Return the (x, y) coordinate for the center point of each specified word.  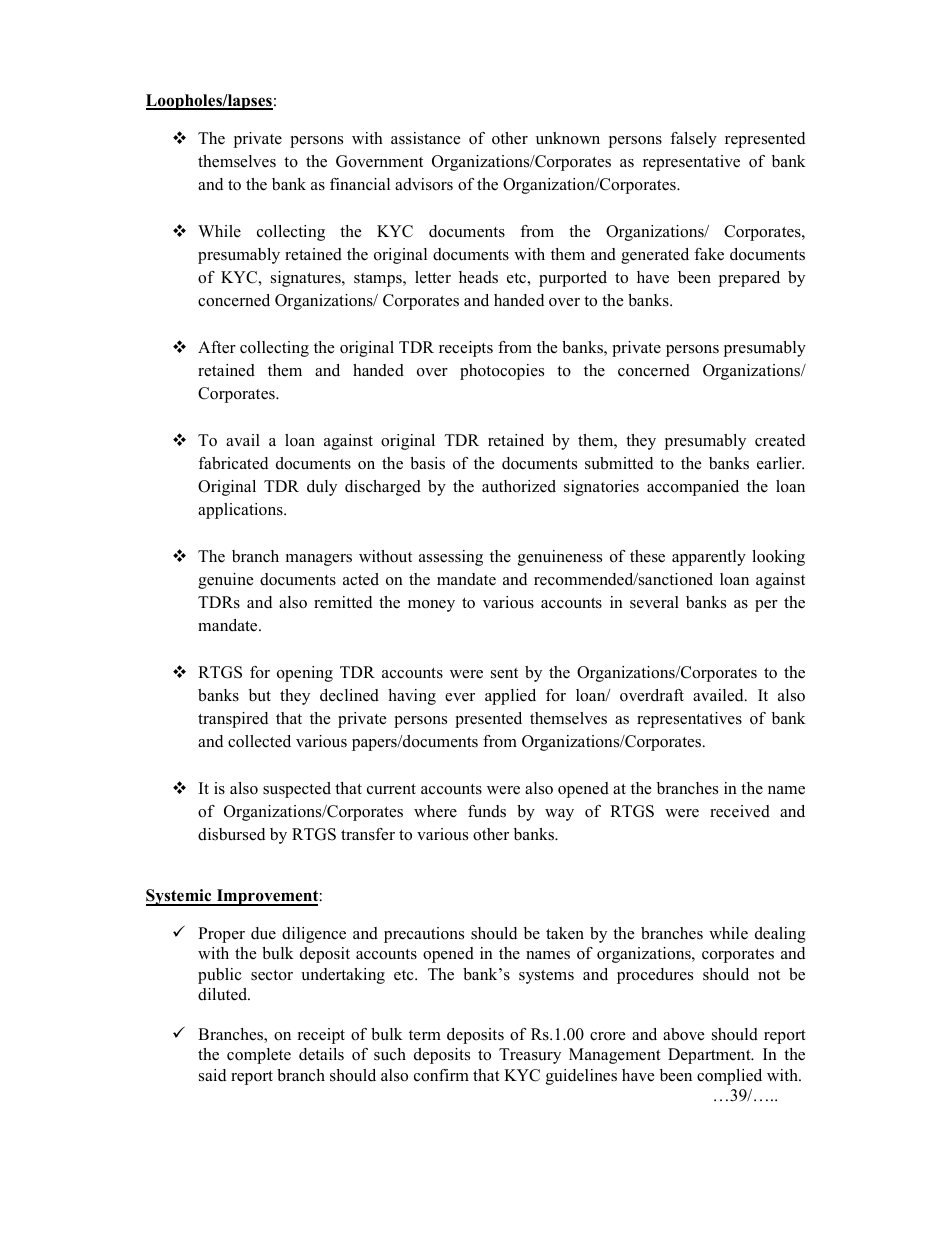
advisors (424, 184)
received (740, 811)
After (217, 347)
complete (259, 1056)
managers (319, 560)
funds (487, 811)
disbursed (231, 834)
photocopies (502, 372)
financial (360, 184)
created (780, 440)
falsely (693, 140)
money (431, 606)
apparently (709, 558)
